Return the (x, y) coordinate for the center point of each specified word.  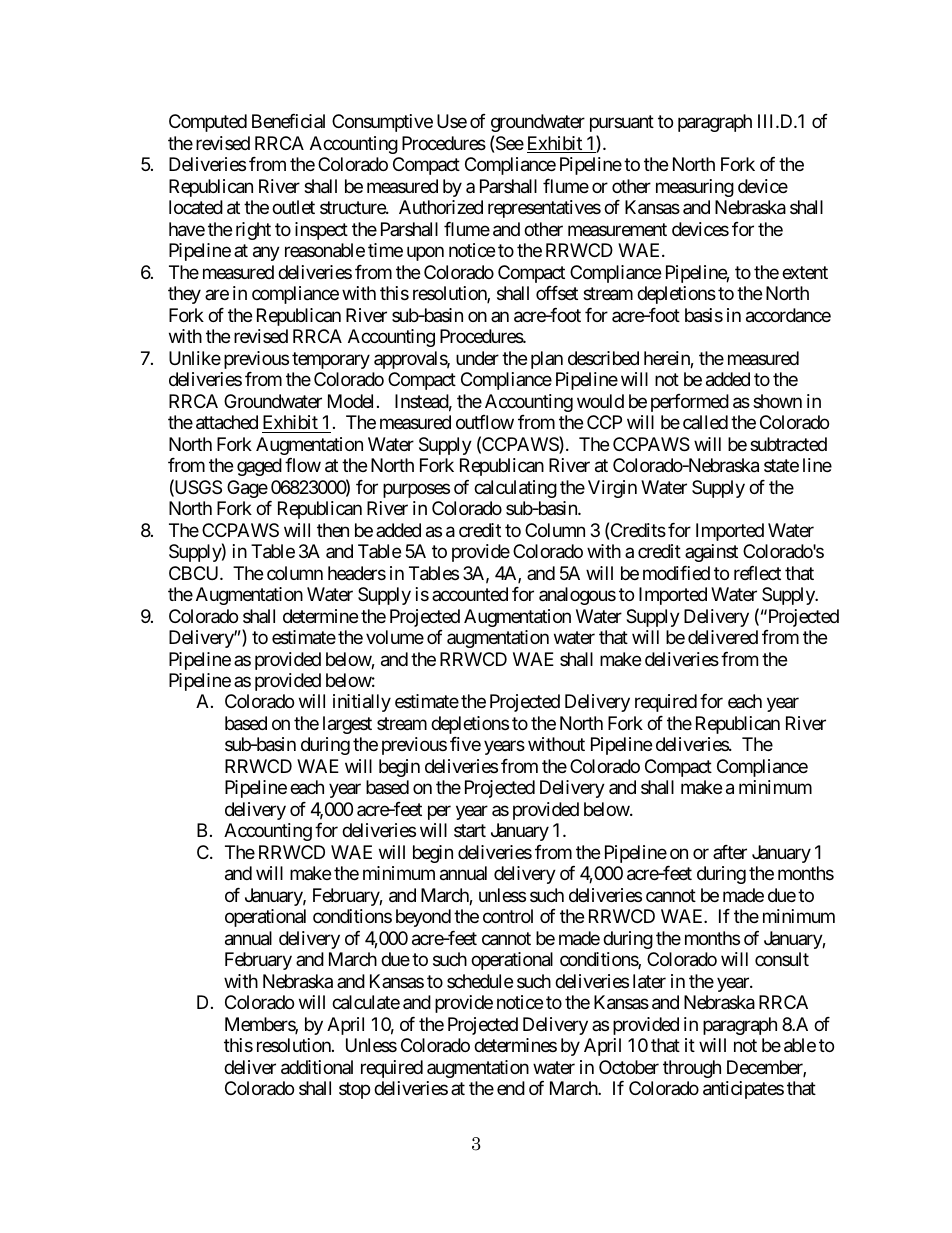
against (711, 553)
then (333, 530)
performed (690, 403)
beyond (423, 918)
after (730, 852)
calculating (515, 489)
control (508, 916)
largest (347, 725)
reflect (757, 573)
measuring (695, 188)
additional (317, 1067)
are (217, 295)
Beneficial (288, 121)
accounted (470, 594)
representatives (544, 209)
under (477, 358)
